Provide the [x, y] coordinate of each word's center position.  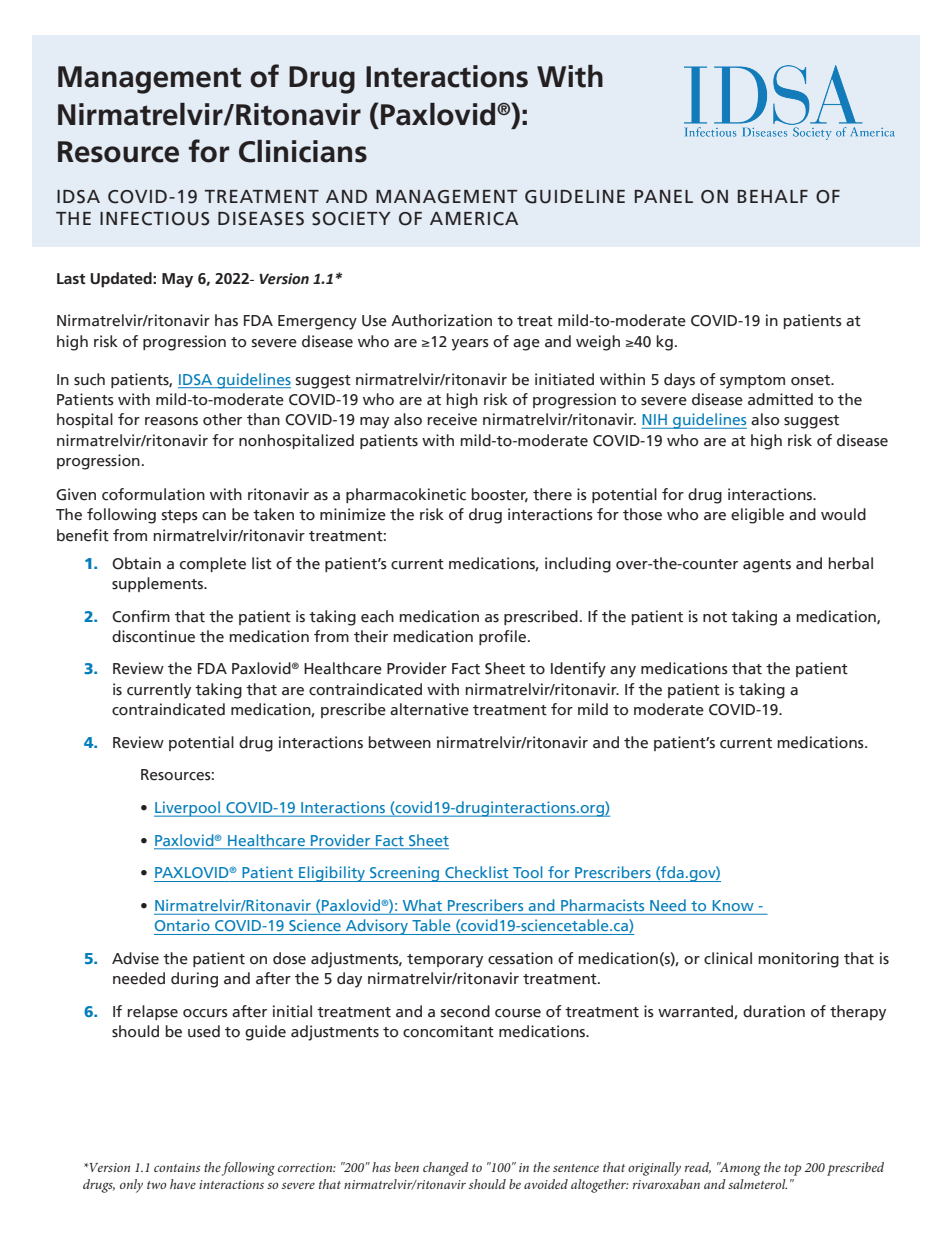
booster [500, 495]
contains [177, 1167]
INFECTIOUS [154, 219]
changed [446, 1169]
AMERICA [474, 219]
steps [179, 516]
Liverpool [188, 809]
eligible [757, 516]
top [792, 1170]
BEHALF [773, 196]
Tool [527, 872]
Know [733, 905]
